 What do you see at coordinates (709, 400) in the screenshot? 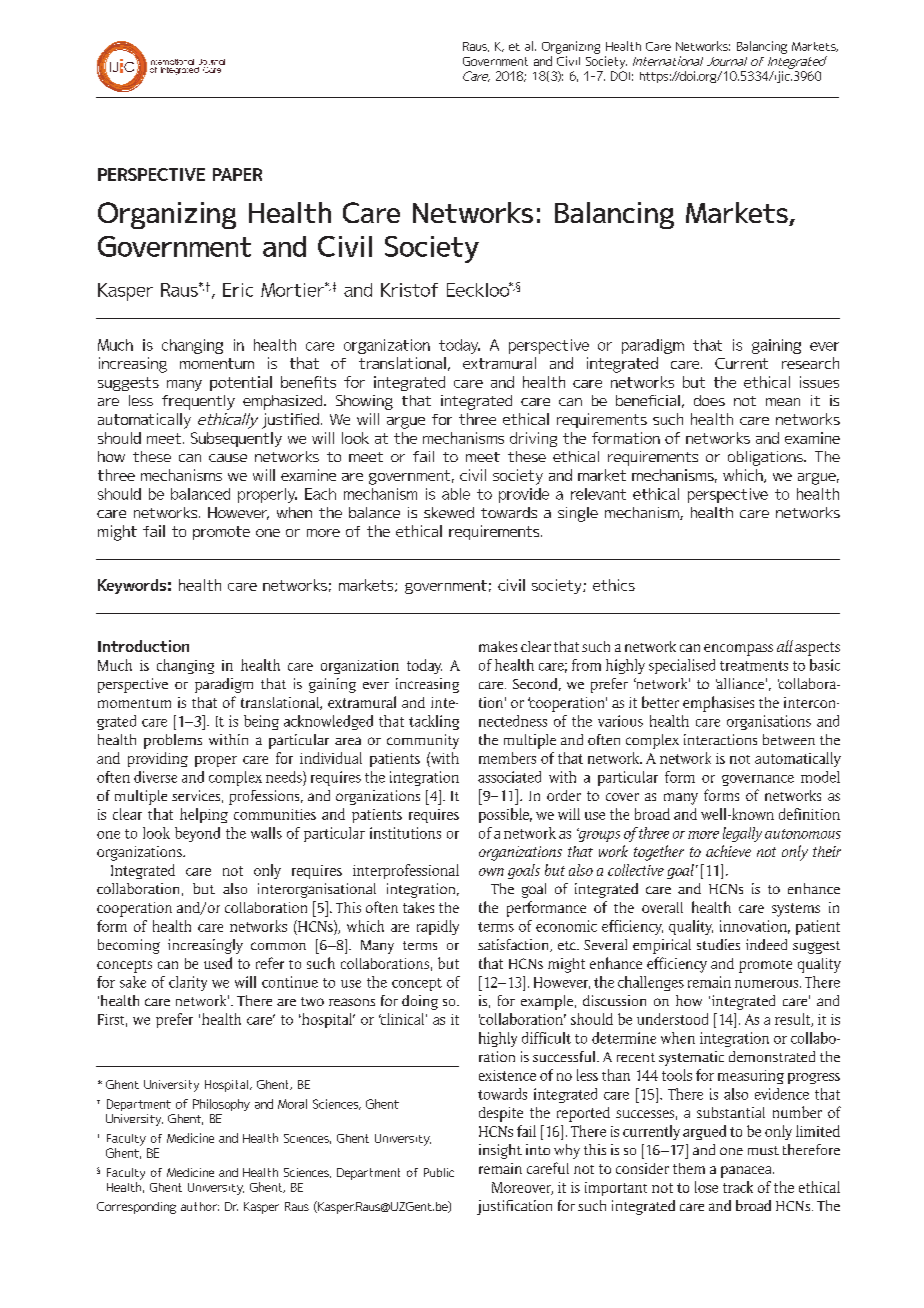
I see `does` at bounding box center [709, 400].
